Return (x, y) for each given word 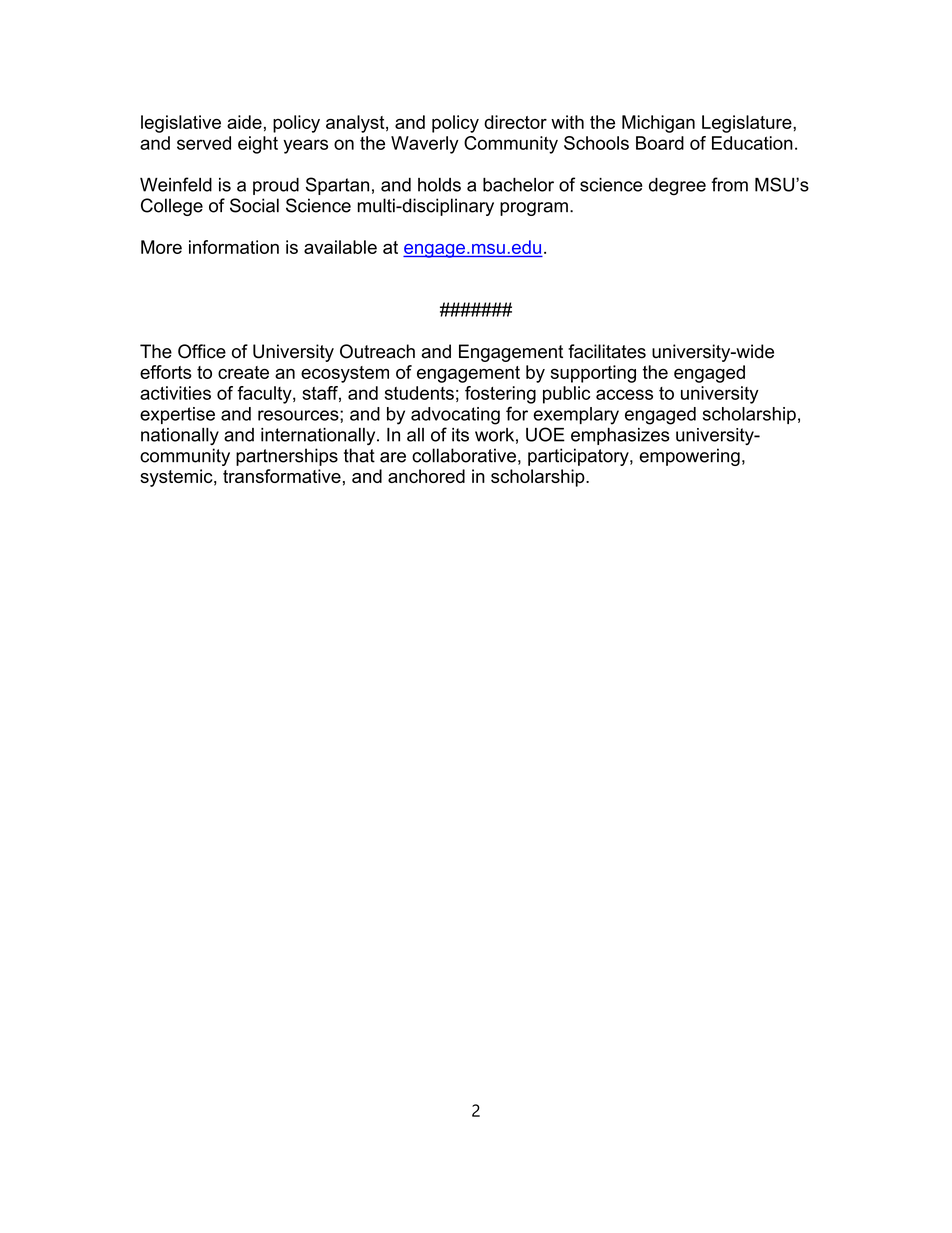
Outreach (377, 351)
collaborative (464, 455)
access (624, 394)
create (243, 372)
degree (677, 187)
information (234, 247)
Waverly (425, 145)
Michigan (658, 124)
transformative (282, 476)
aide (244, 122)
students (419, 393)
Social (254, 205)
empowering (689, 457)
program (534, 209)
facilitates (607, 351)
